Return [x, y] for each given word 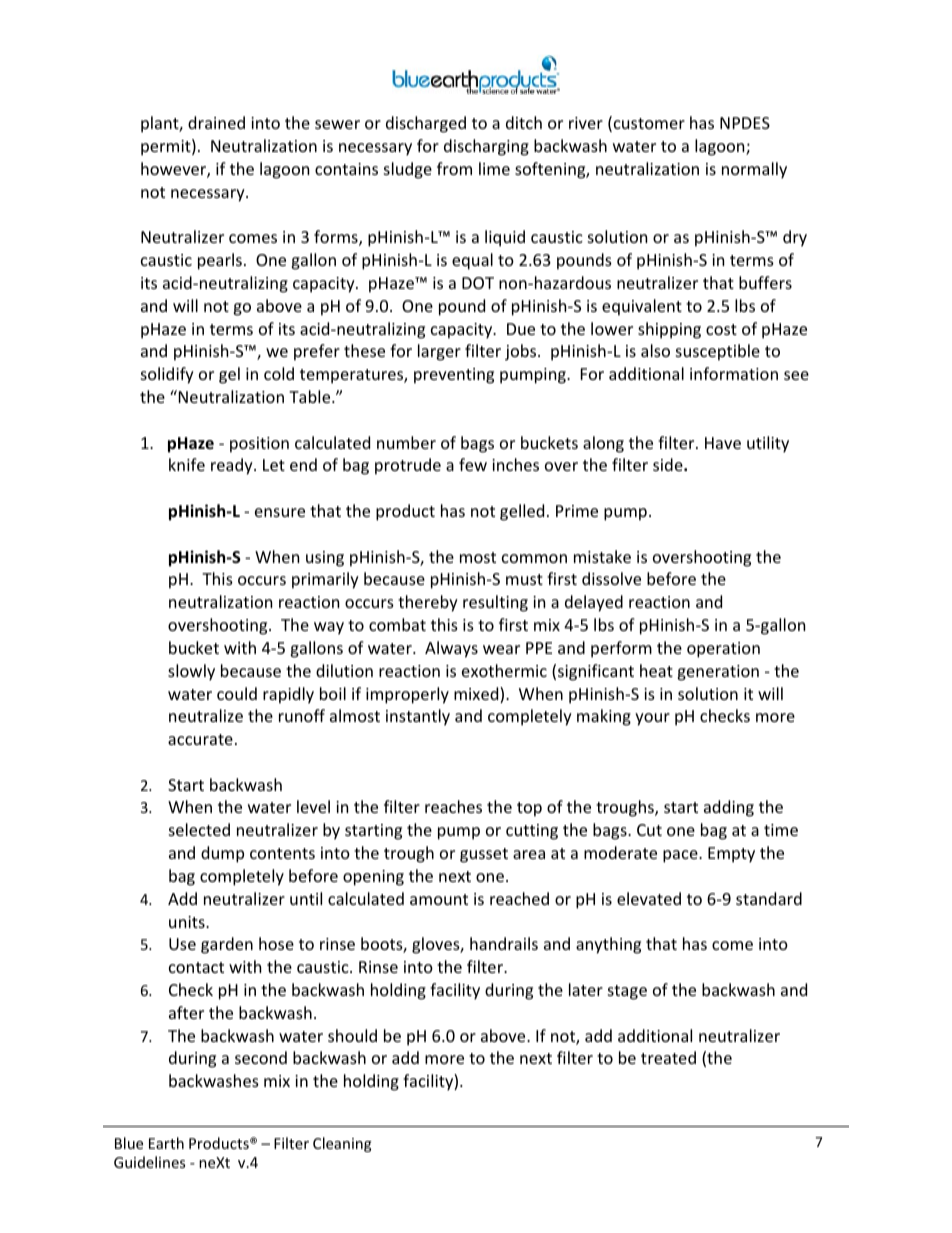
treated [668, 1057]
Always [451, 649]
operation [723, 650]
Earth [166, 1143]
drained [216, 122]
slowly [191, 672]
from [454, 168]
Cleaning [342, 1144]
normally [754, 170]
